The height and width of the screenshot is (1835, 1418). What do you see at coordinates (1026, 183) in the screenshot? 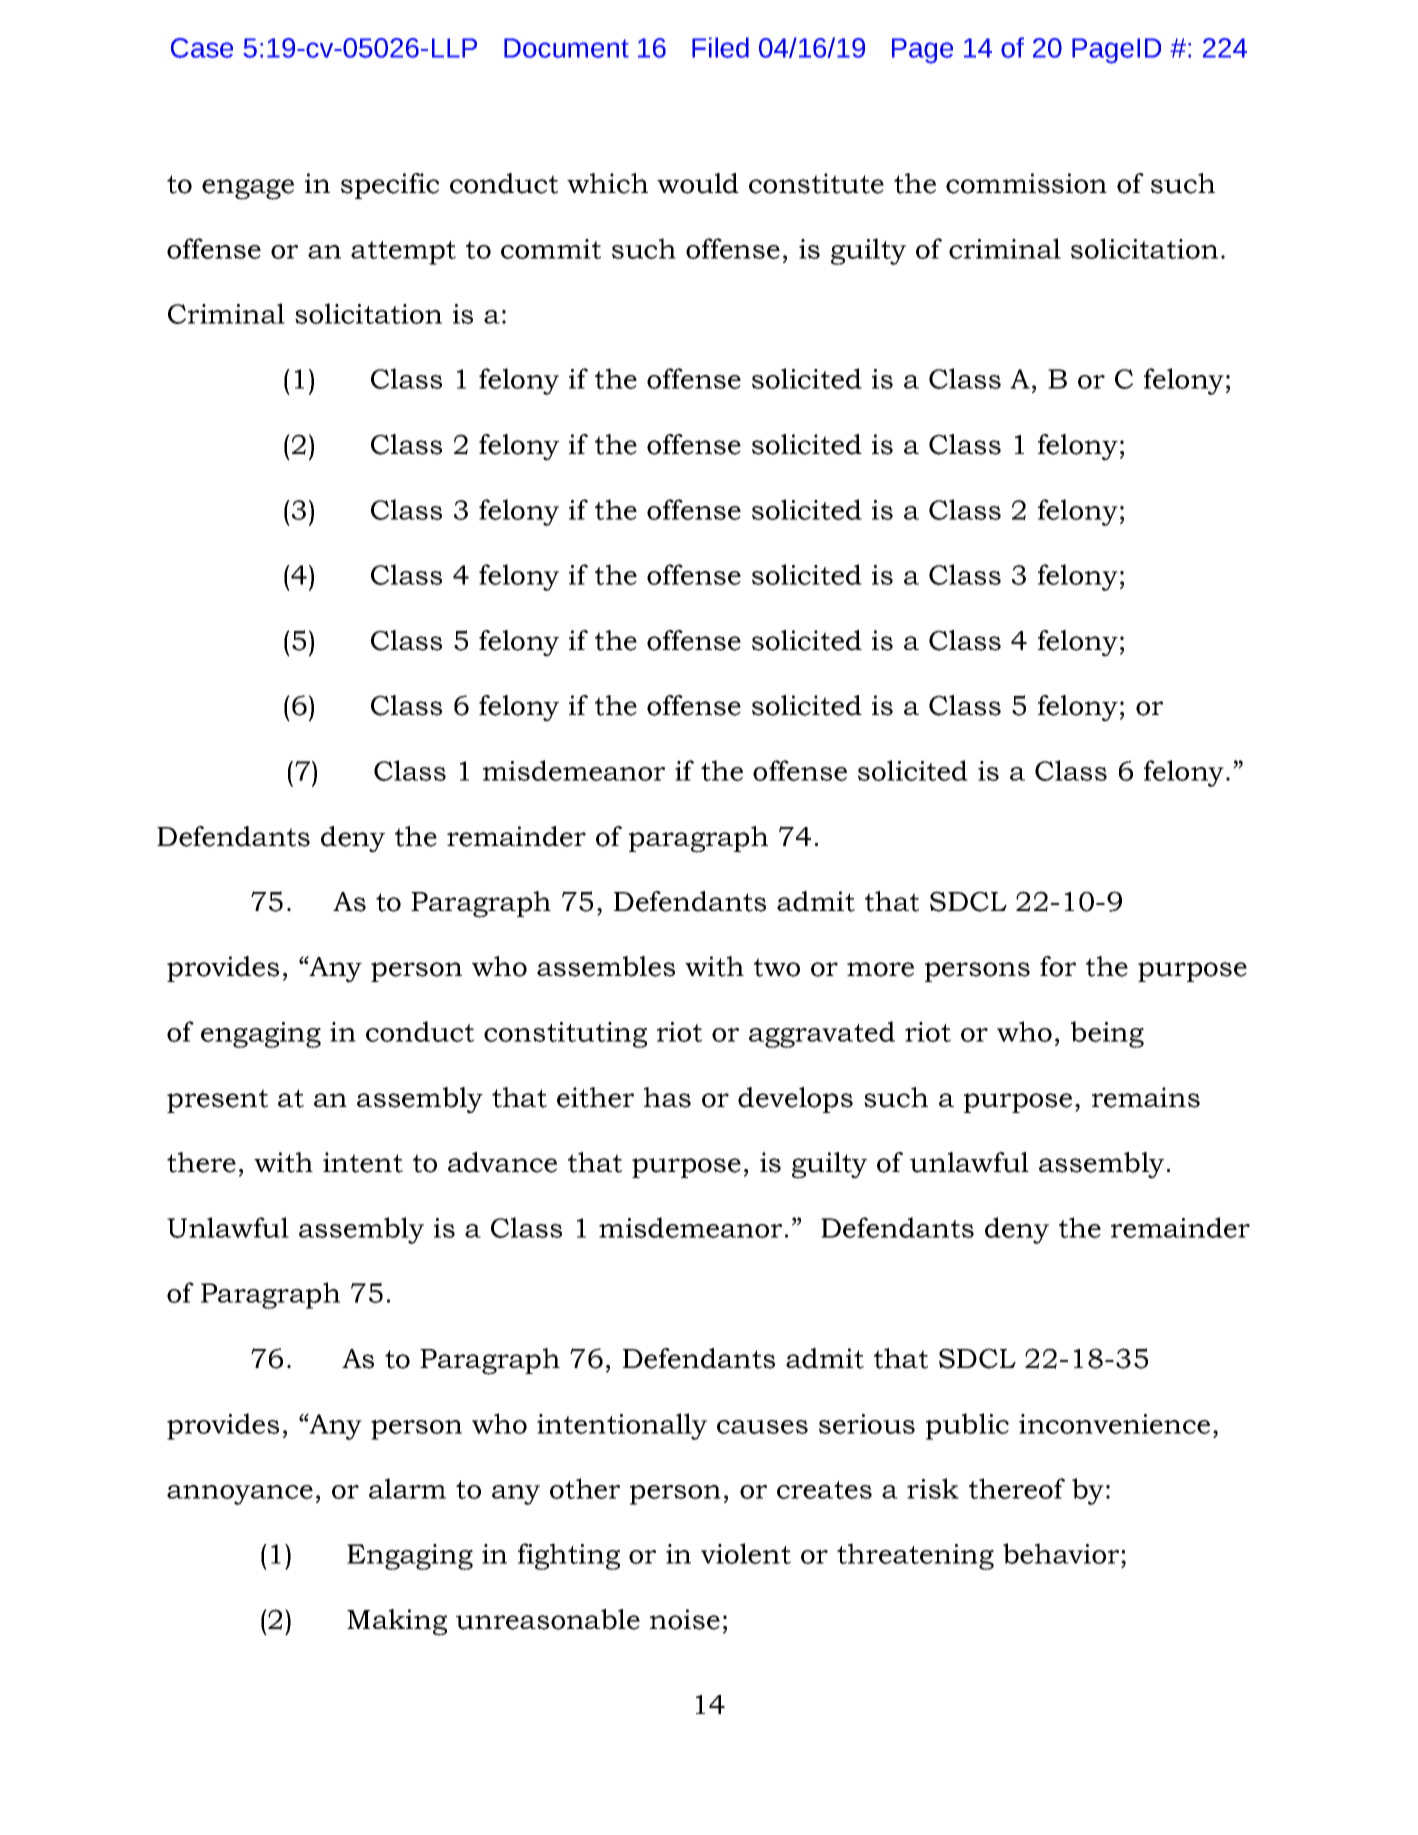
I see `commission` at bounding box center [1026, 183].
